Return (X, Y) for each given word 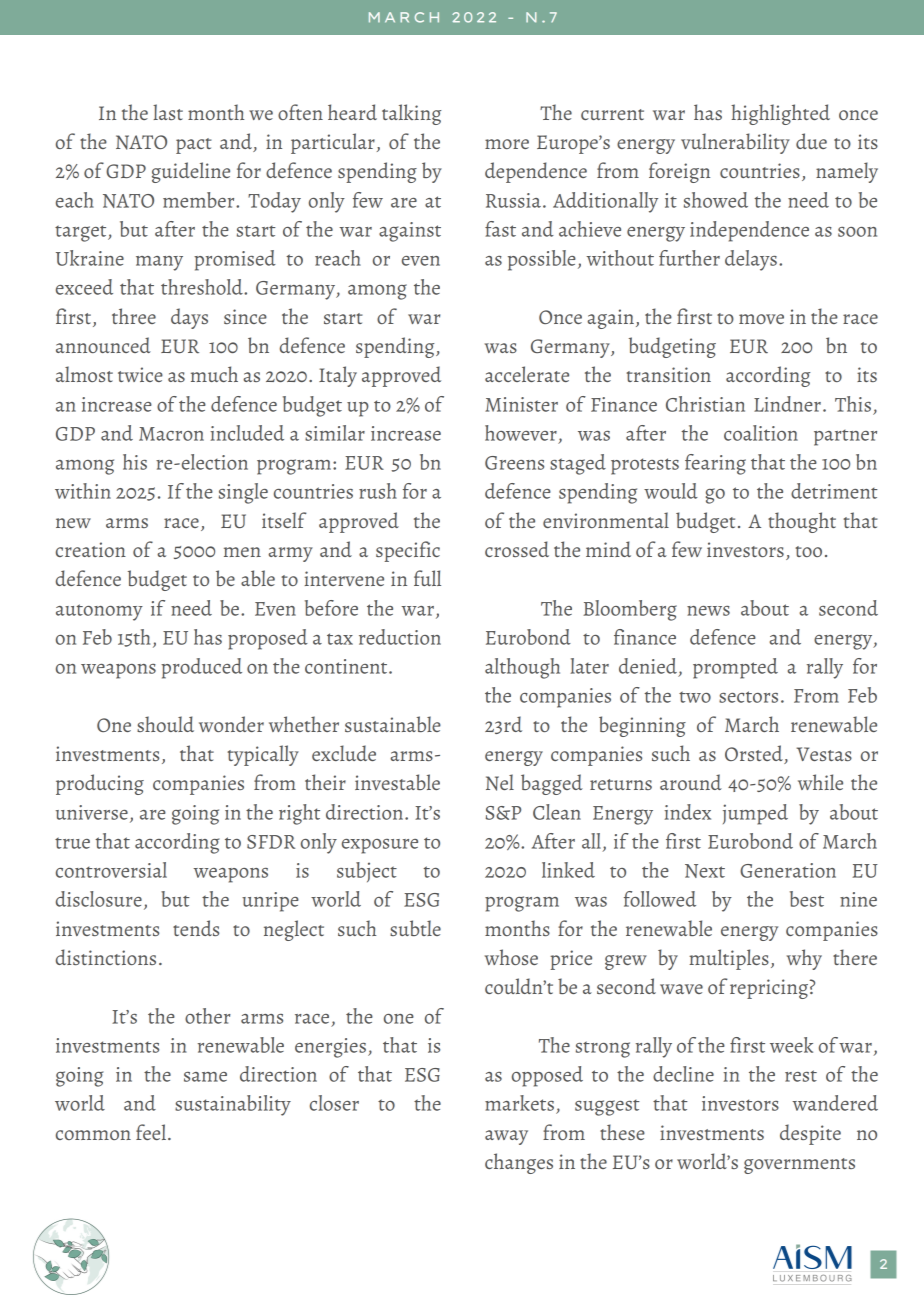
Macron (171, 434)
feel (151, 1132)
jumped (755, 814)
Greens (514, 463)
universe (92, 812)
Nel (500, 782)
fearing (715, 464)
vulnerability (735, 143)
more (507, 144)
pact (194, 146)
